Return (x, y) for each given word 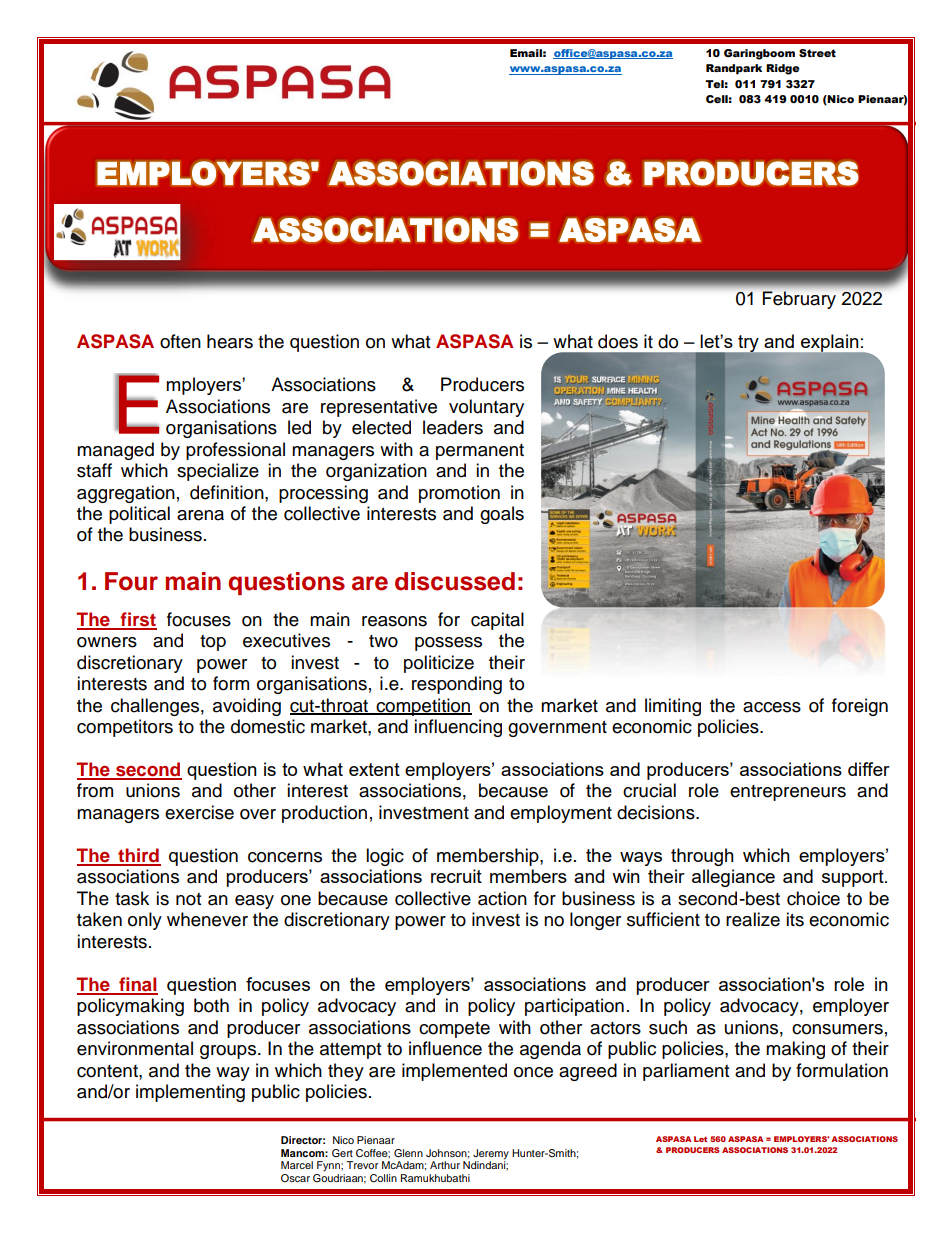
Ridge (783, 69)
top (213, 643)
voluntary (486, 408)
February (799, 300)
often (180, 341)
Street (817, 53)
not (188, 899)
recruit (456, 876)
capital (497, 621)
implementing (190, 1093)
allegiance (733, 878)
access (772, 707)
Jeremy (491, 1155)
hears (230, 341)
